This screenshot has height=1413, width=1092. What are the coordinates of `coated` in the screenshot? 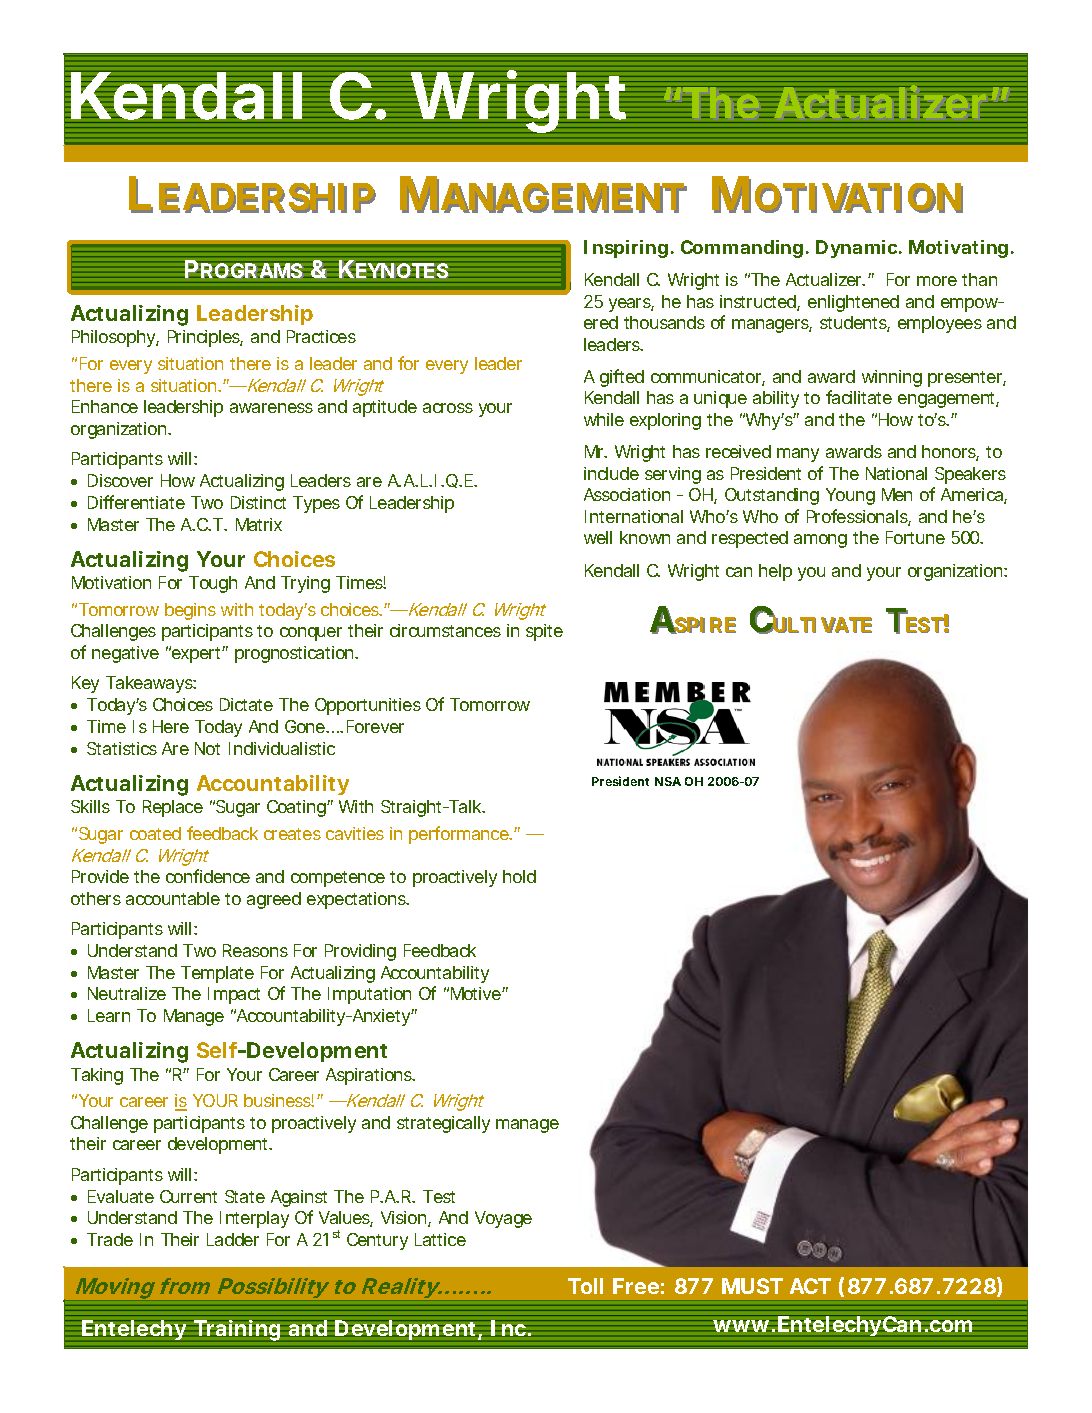 It's located at (155, 833).
